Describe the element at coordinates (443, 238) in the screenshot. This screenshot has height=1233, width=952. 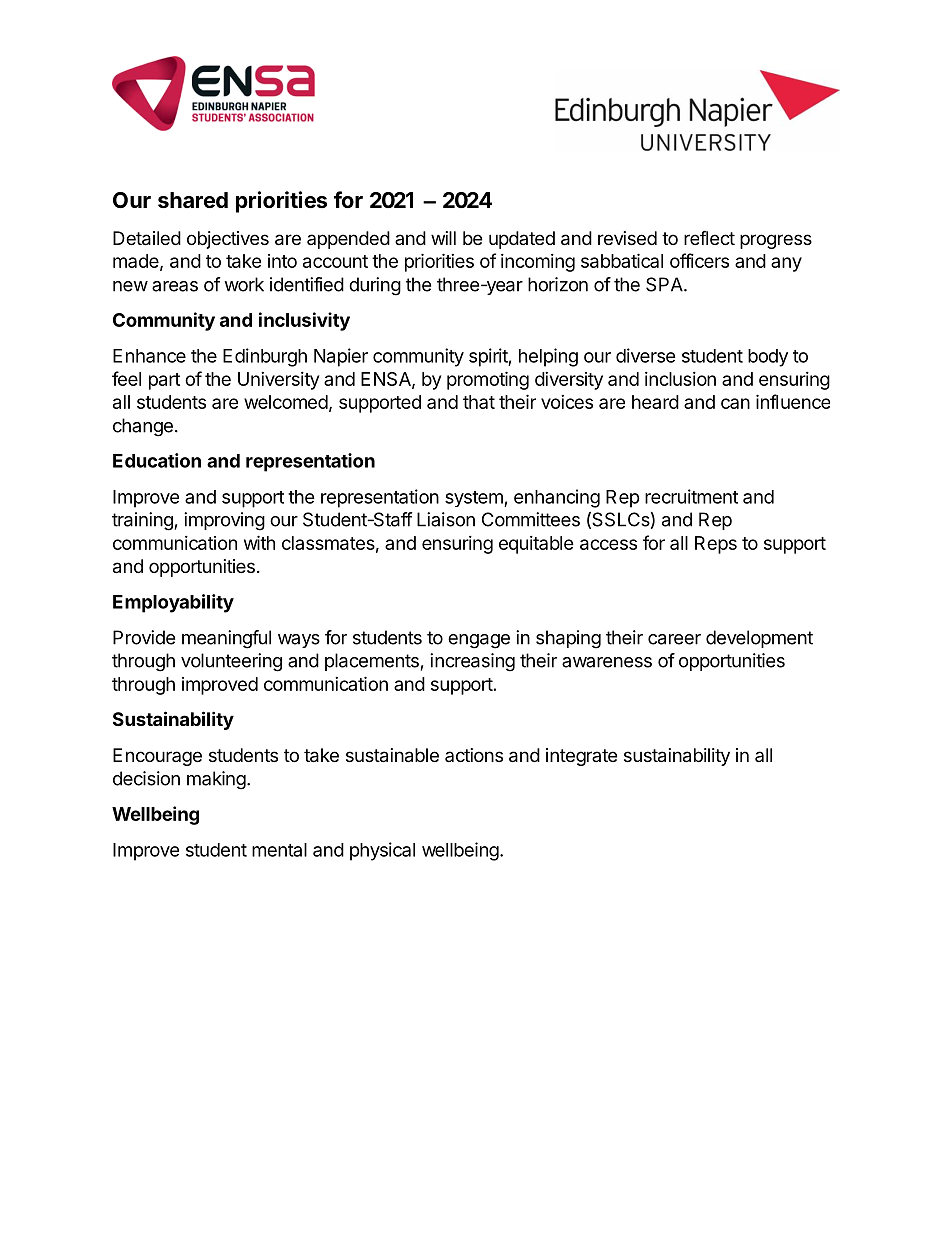
I see `will` at that location.
